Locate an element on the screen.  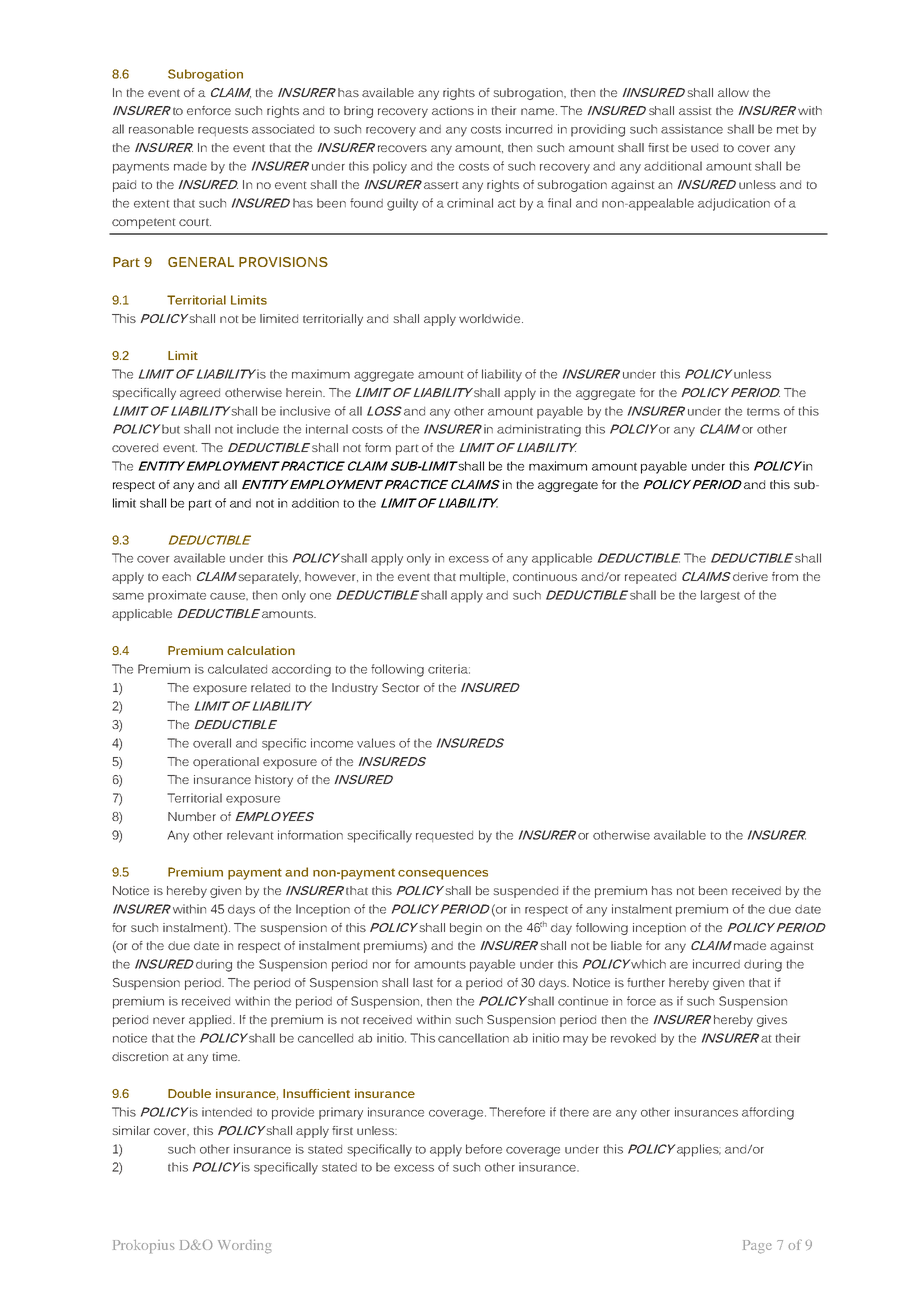
requested is located at coordinates (444, 836).
